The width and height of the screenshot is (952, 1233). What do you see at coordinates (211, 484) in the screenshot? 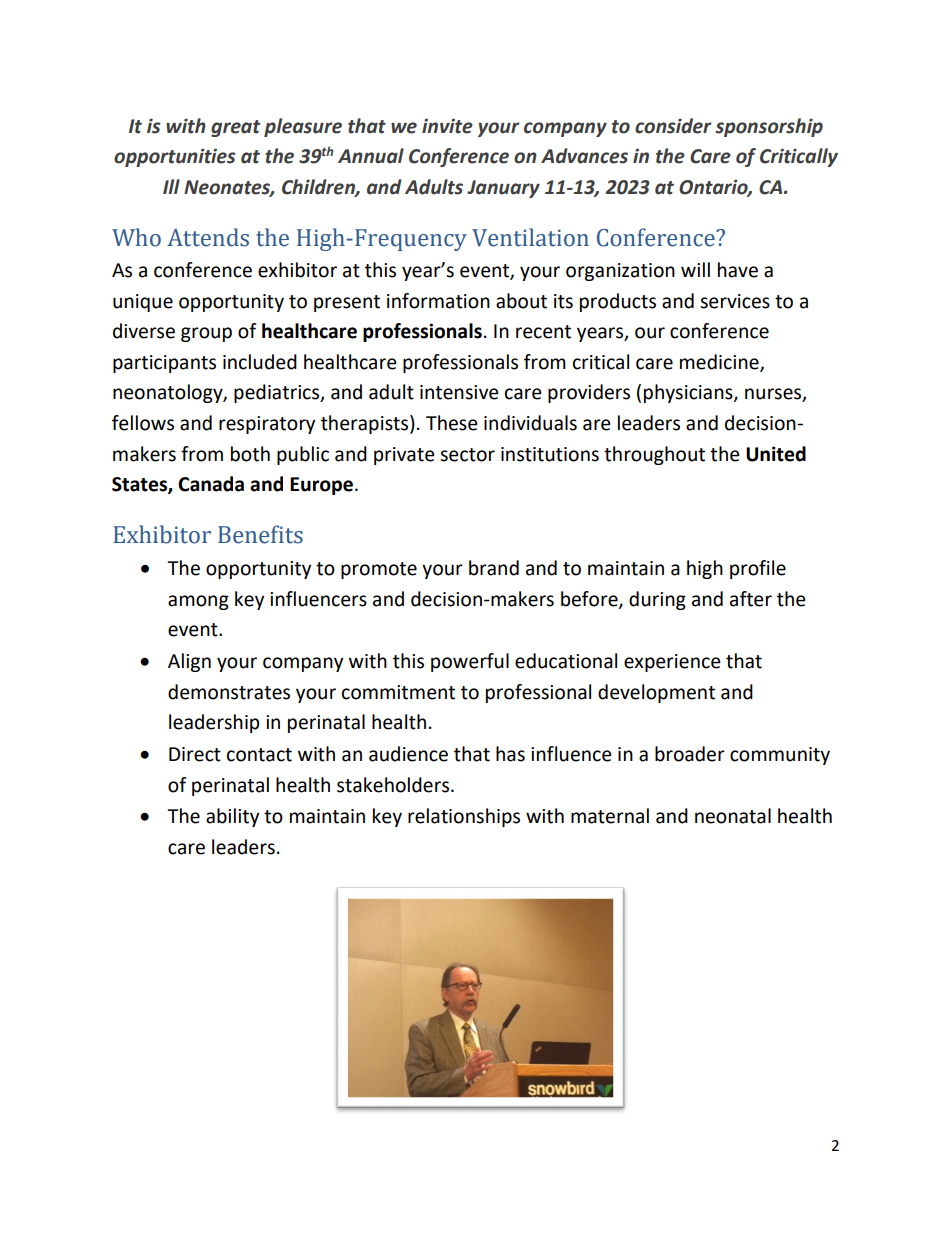
I see `Canada` at bounding box center [211, 484].
